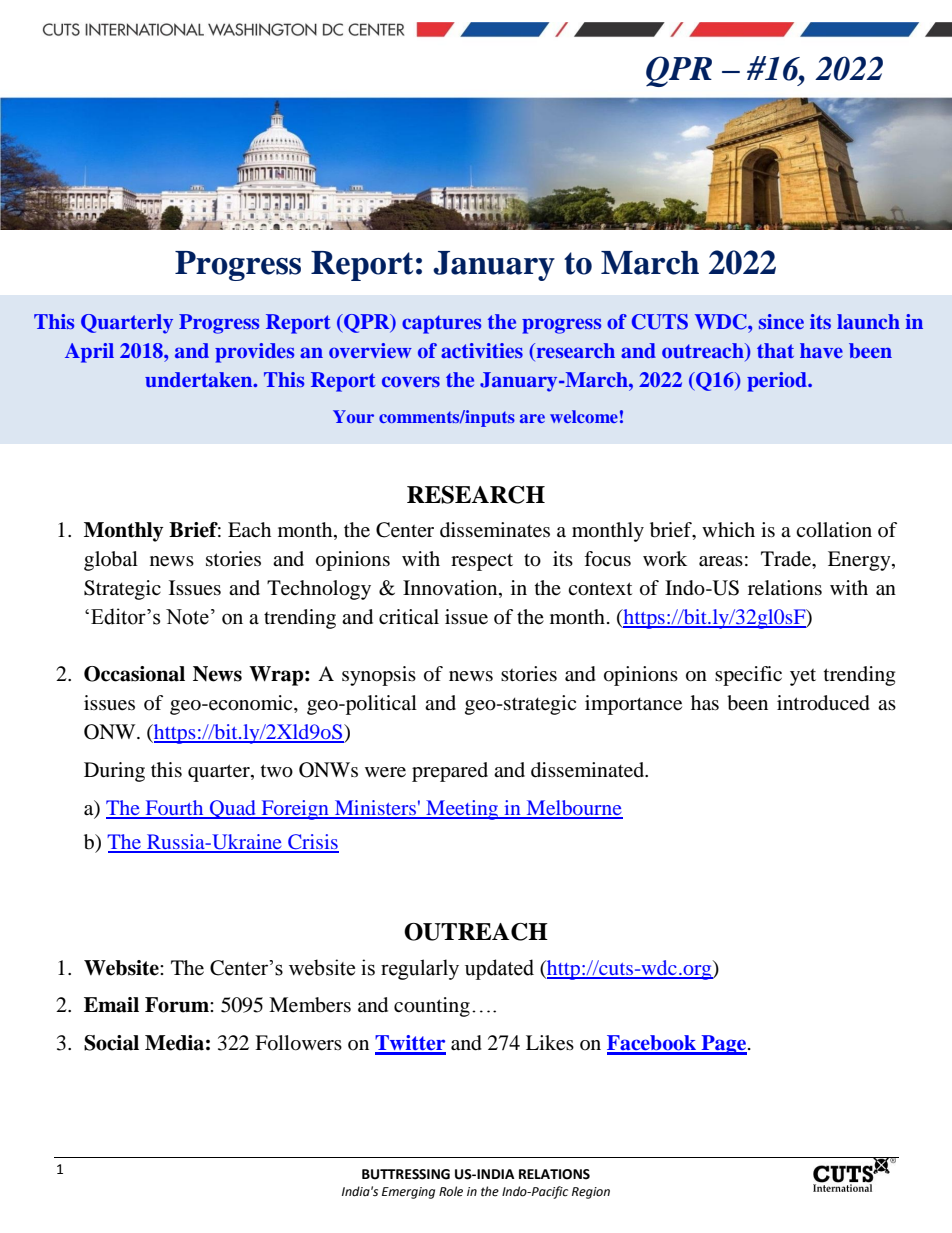 Image resolution: width=952 pixels, height=1233 pixels. I want to click on During, so click(114, 772).
